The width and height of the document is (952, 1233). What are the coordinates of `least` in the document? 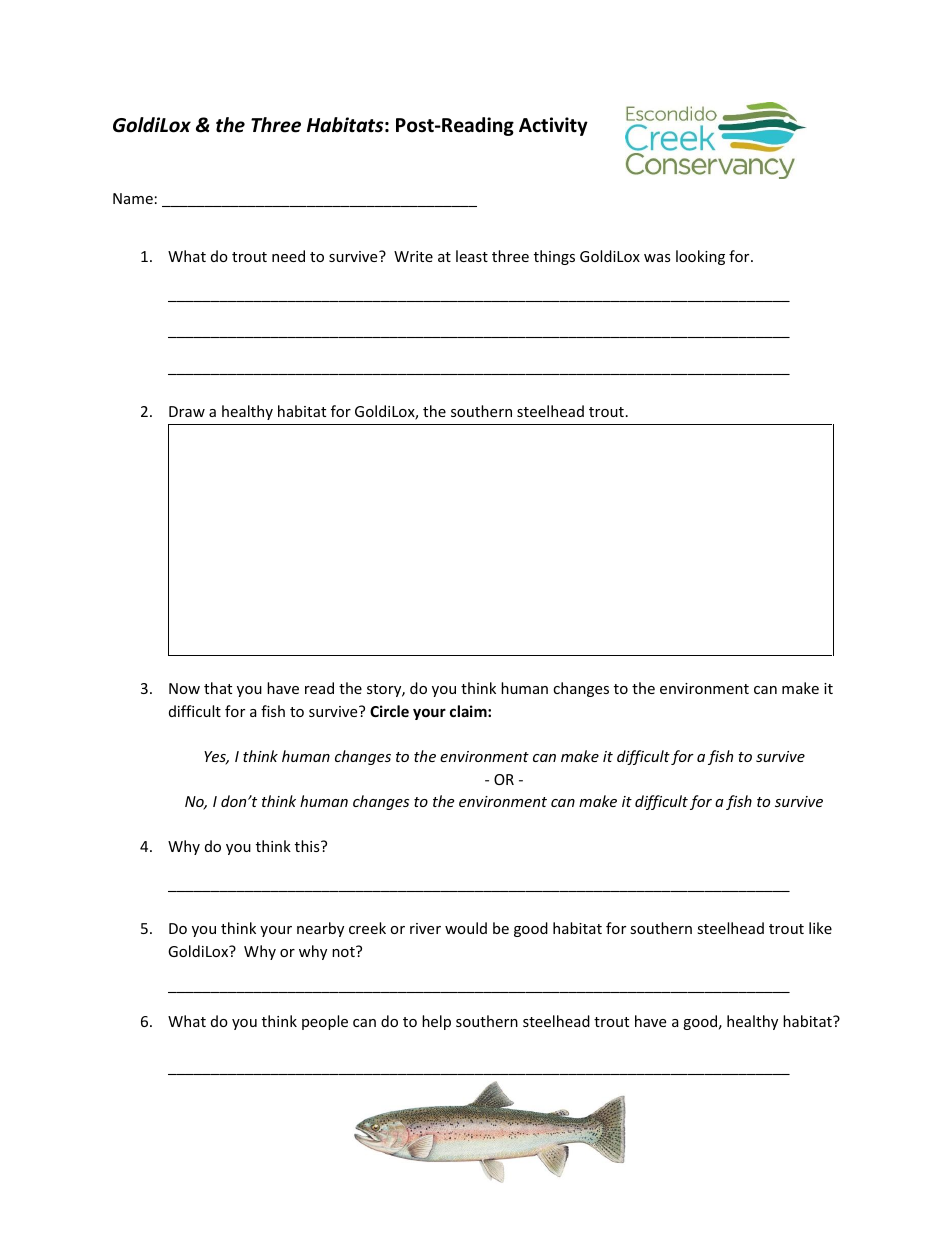 It's located at (472, 256).
